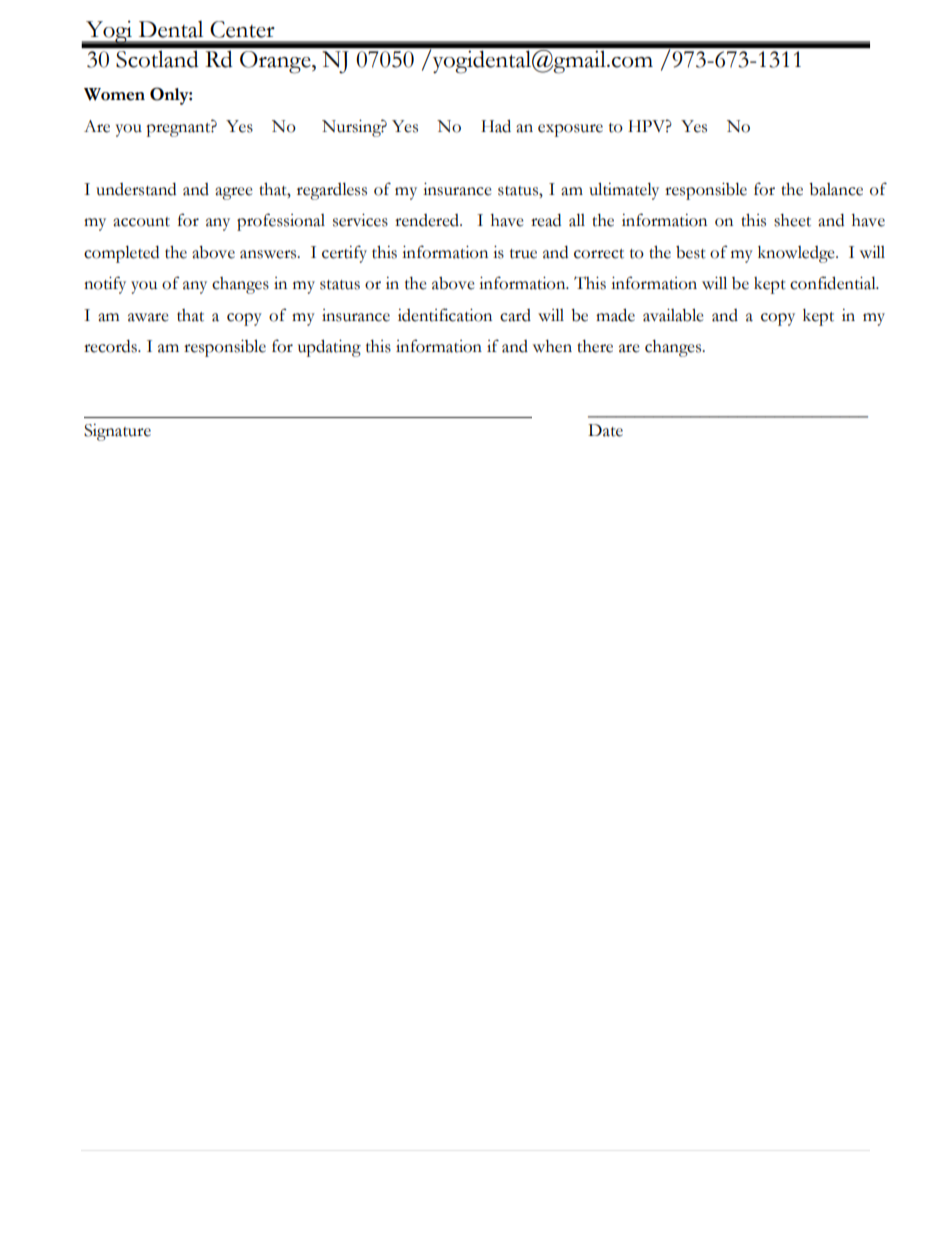 The height and width of the image is (1233, 952). Describe the element at coordinates (792, 220) in the image. I see `sheet` at that location.
